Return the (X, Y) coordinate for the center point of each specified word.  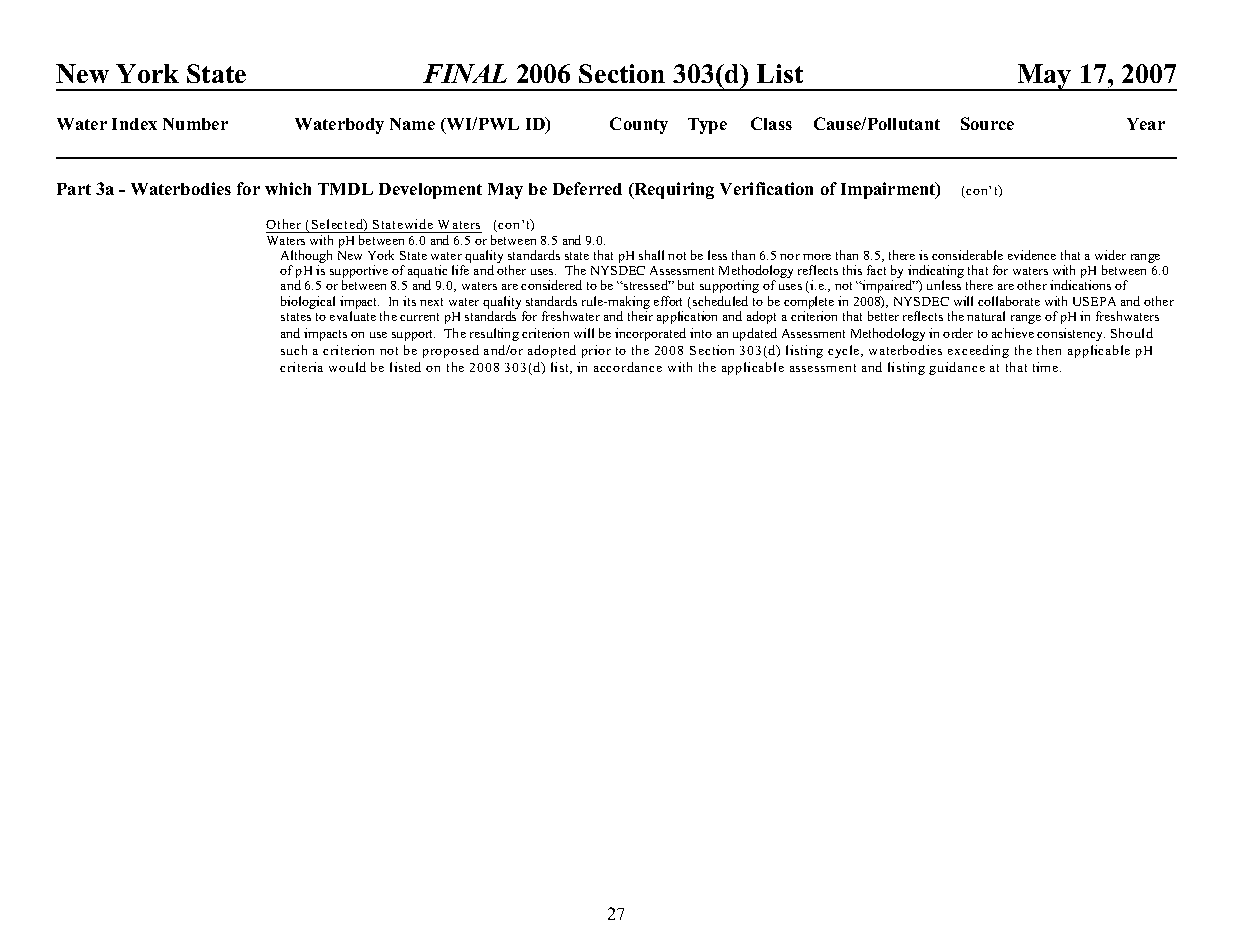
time (1045, 367)
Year (1146, 124)
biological (308, 302)
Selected (338, 225)
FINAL (465, 73)
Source (987, 123)
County (639, 125)
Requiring (673, 190)
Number (195, 124)
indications (1080, 285)
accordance (628, 367)
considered (551, 285)
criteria (301, 367)
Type (707, 126)
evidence (1032, 255)
